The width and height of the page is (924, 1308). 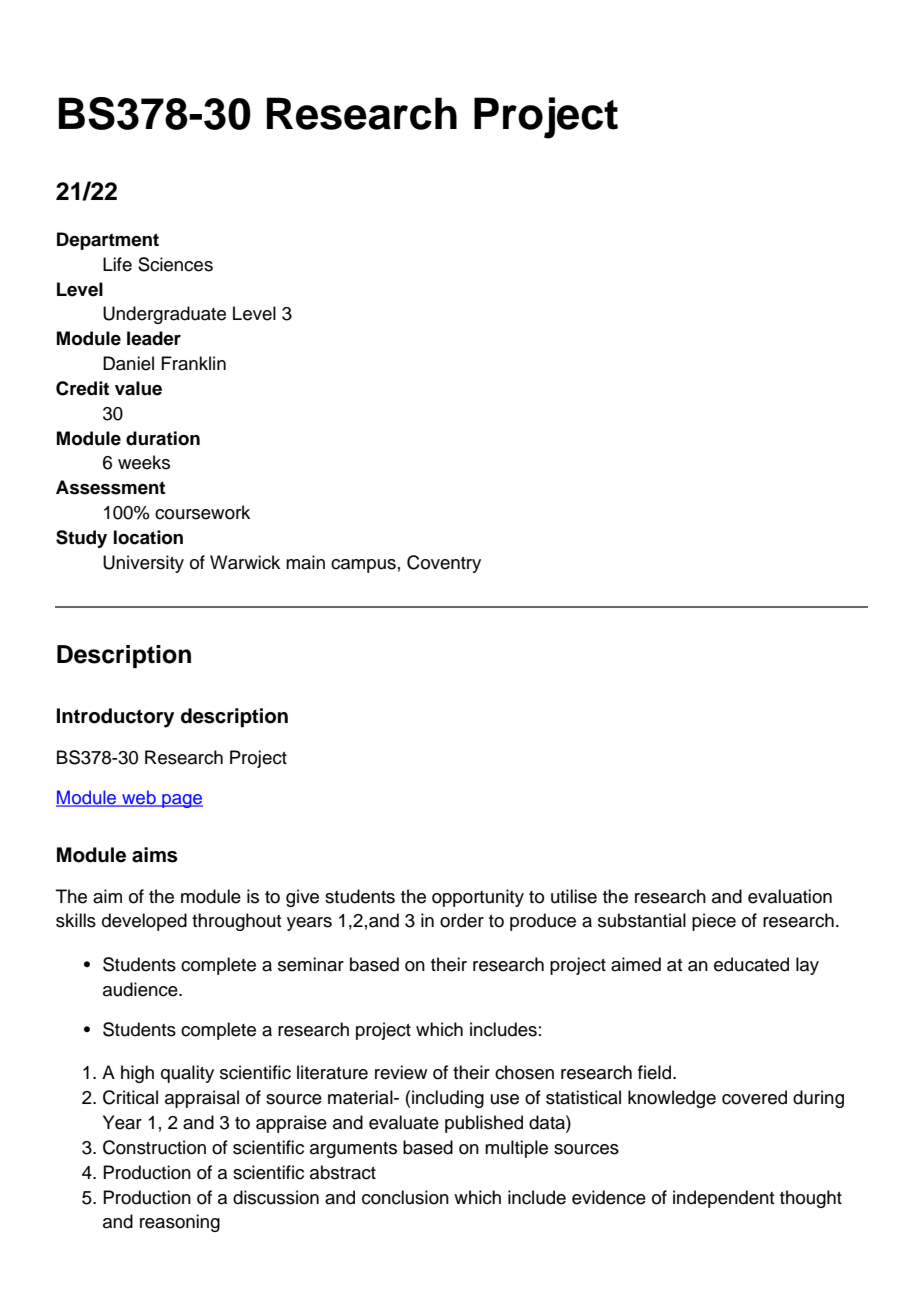 What do you see at coordinates (180, 1223) in the page?
I see `reasoning` at bounding box center [180, 1223].
